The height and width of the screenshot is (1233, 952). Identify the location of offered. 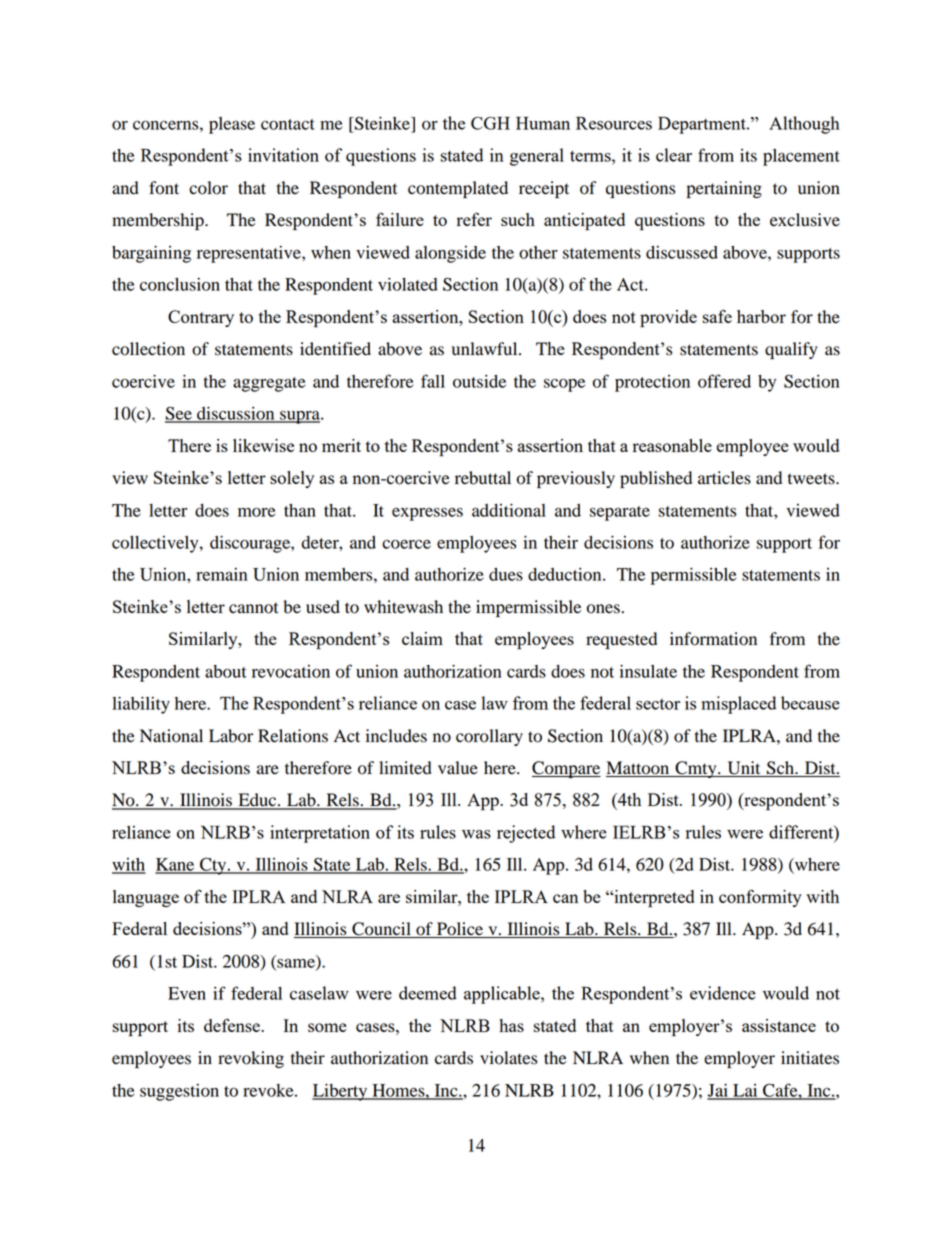
(724, 381).
